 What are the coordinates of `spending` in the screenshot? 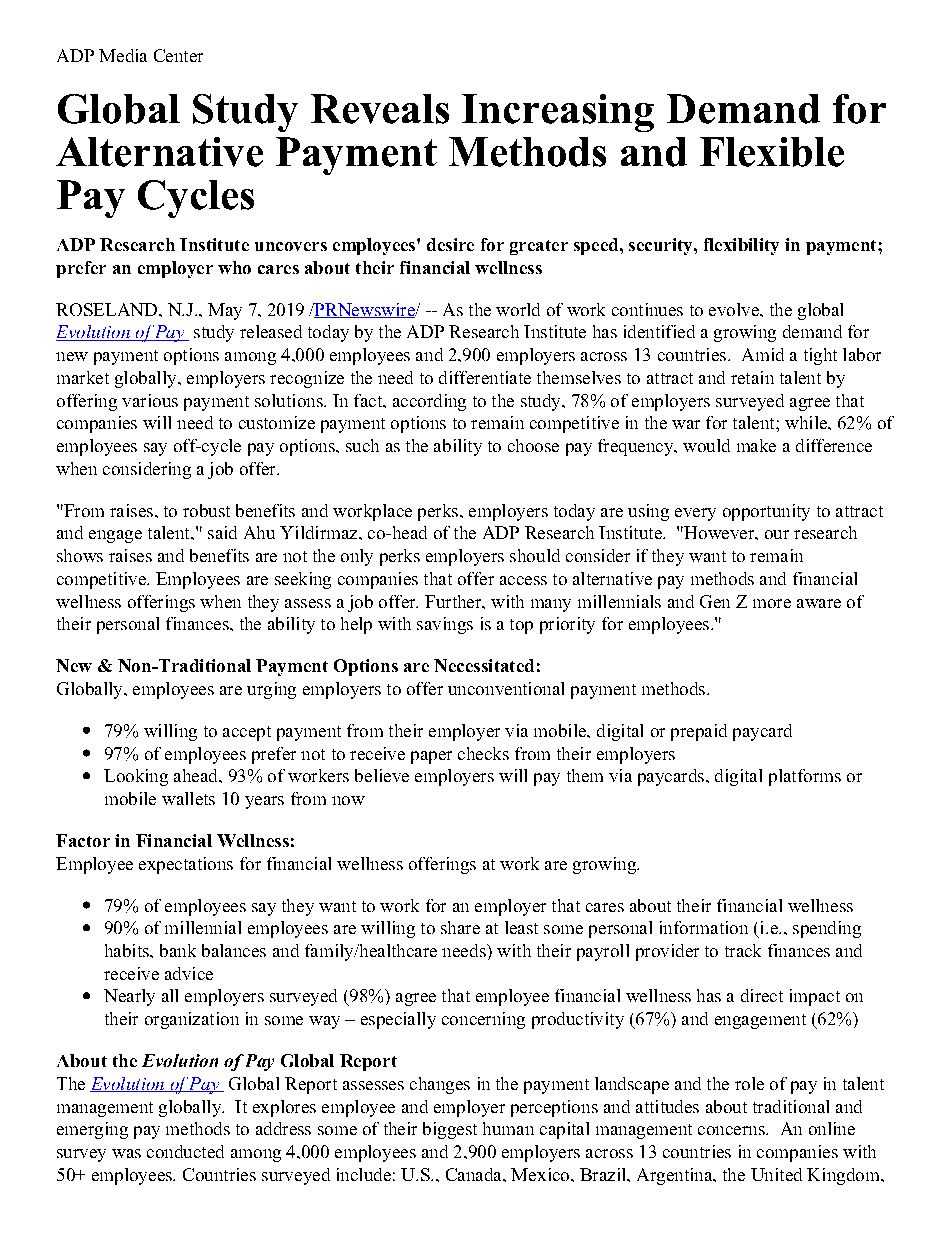 It's located at (827, 929).
